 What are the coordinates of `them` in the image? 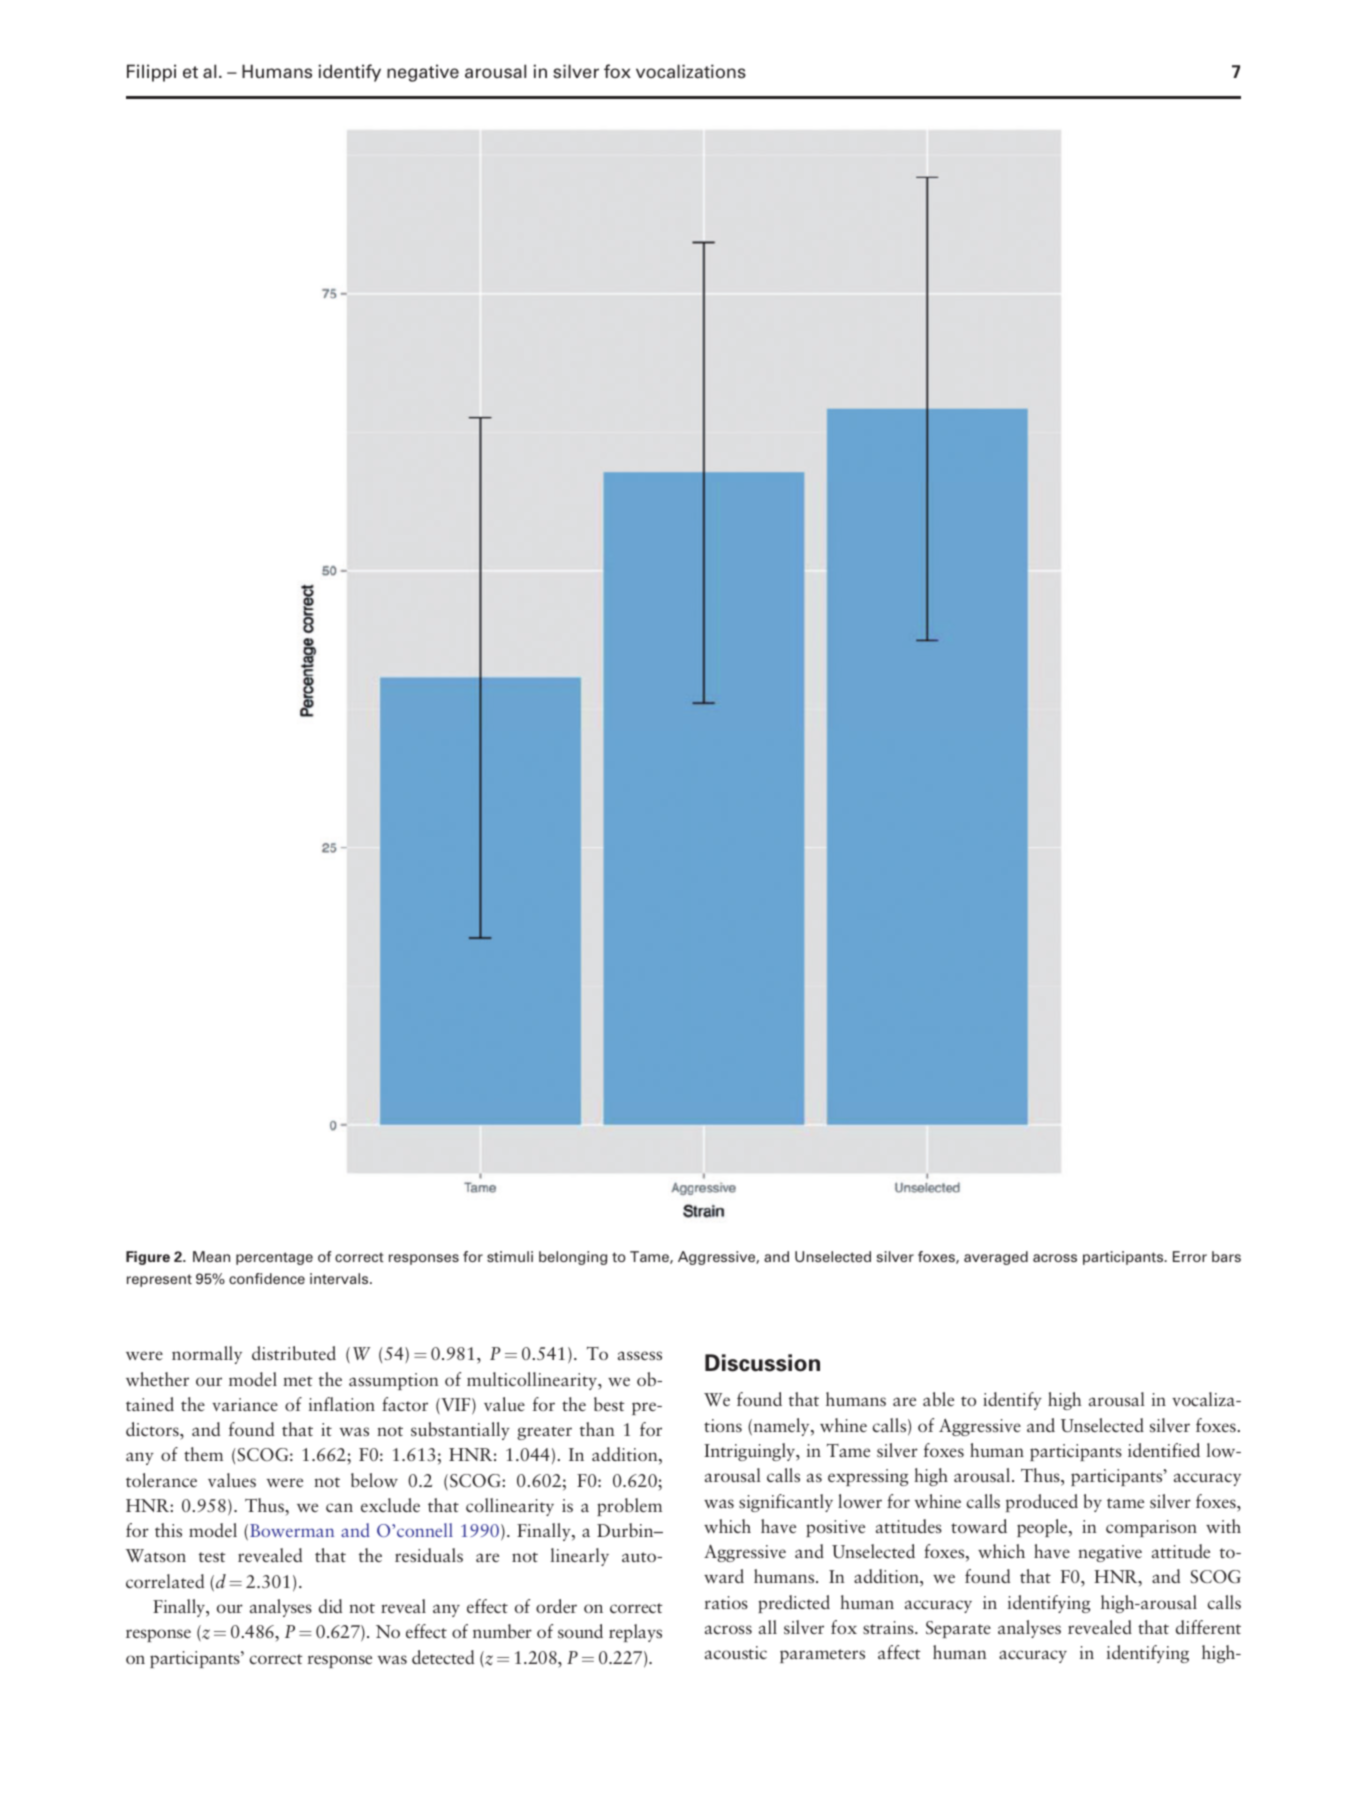 It's located at (203, 1454).
